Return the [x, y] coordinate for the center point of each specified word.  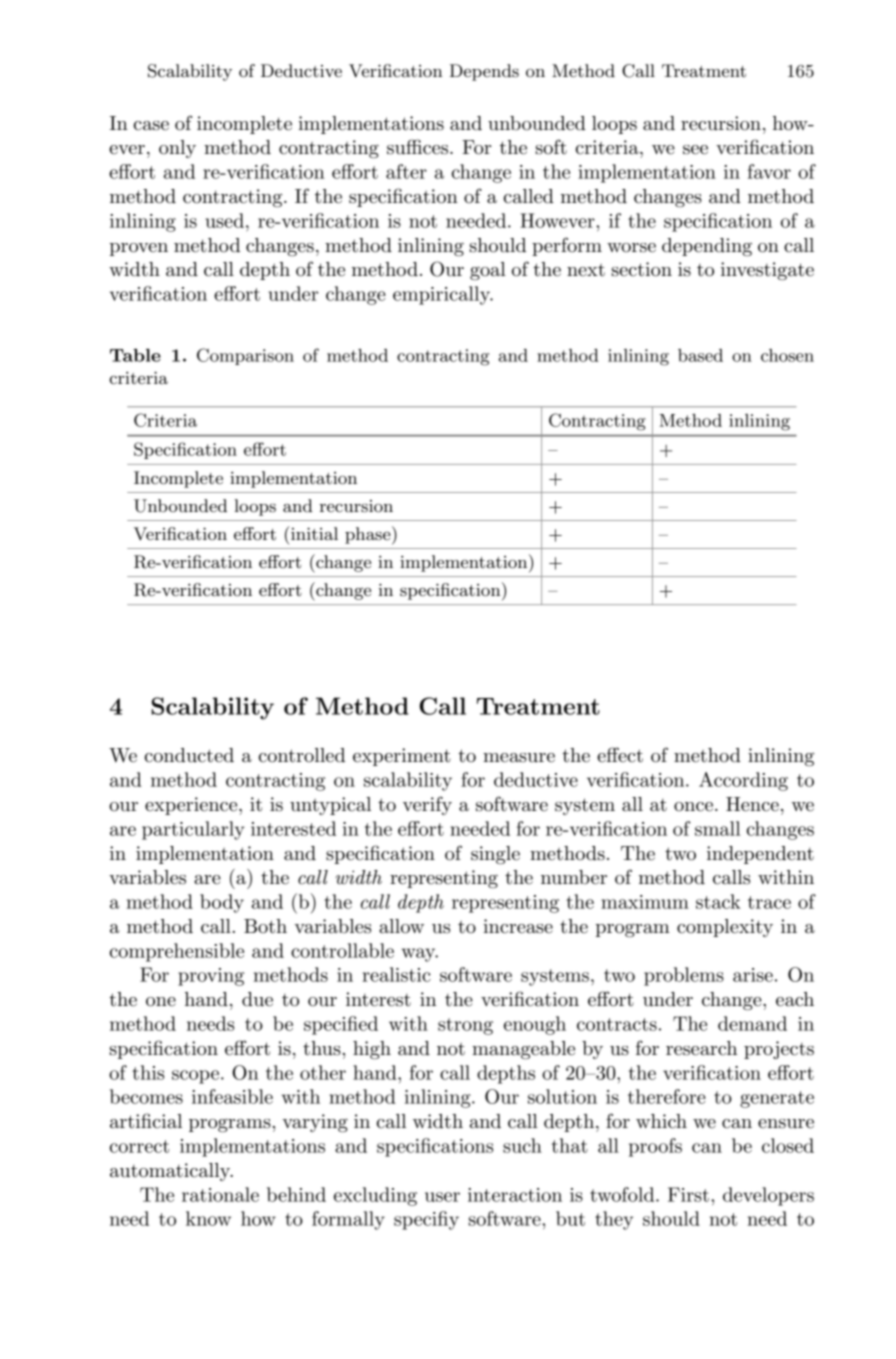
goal [488, 271]
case [151, 126]
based [700, 355]
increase [518, 926]
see [695, 150]
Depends [484, 72]
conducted [189, 755]
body [222, 903]
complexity [725, 928]
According [743, 781]
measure [519, 758]
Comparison [245, 356]
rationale [220, 1194]
